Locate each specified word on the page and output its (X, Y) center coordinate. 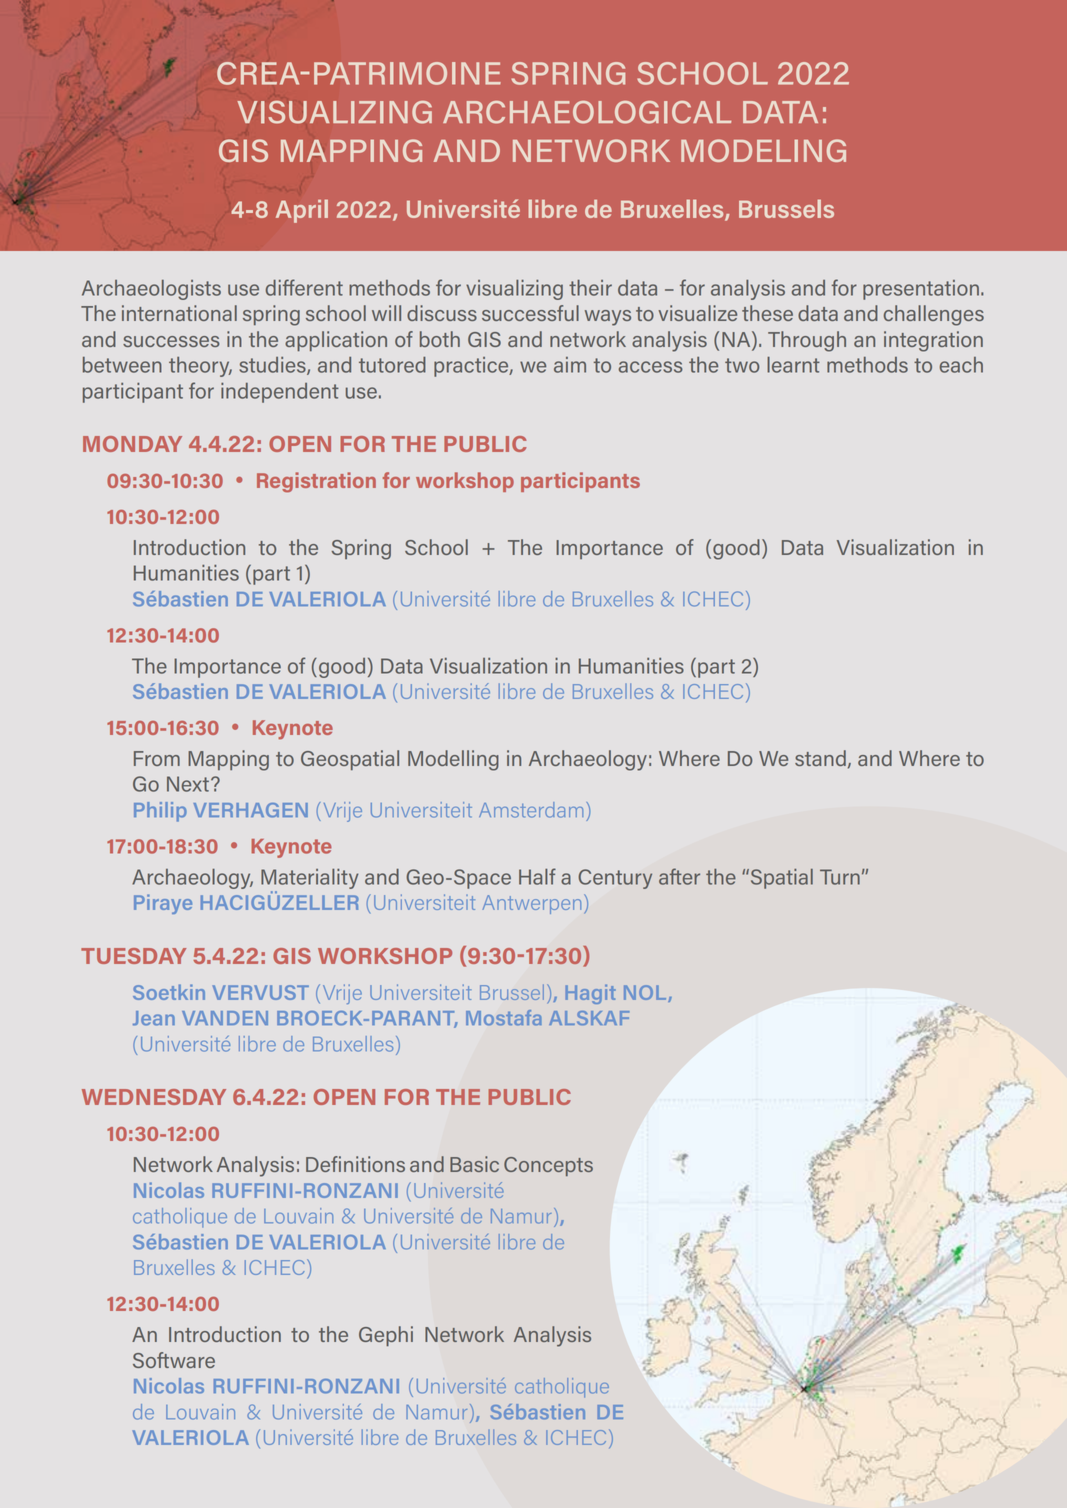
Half (537, 876)
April (302, 211)
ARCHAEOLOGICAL (587, 112)
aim (570, 365)
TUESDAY (133, 956)
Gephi (386, 1336)
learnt (793, 365)
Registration (316, 482)
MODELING (763, 150)
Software (174, 1360)
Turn (840, 877)
